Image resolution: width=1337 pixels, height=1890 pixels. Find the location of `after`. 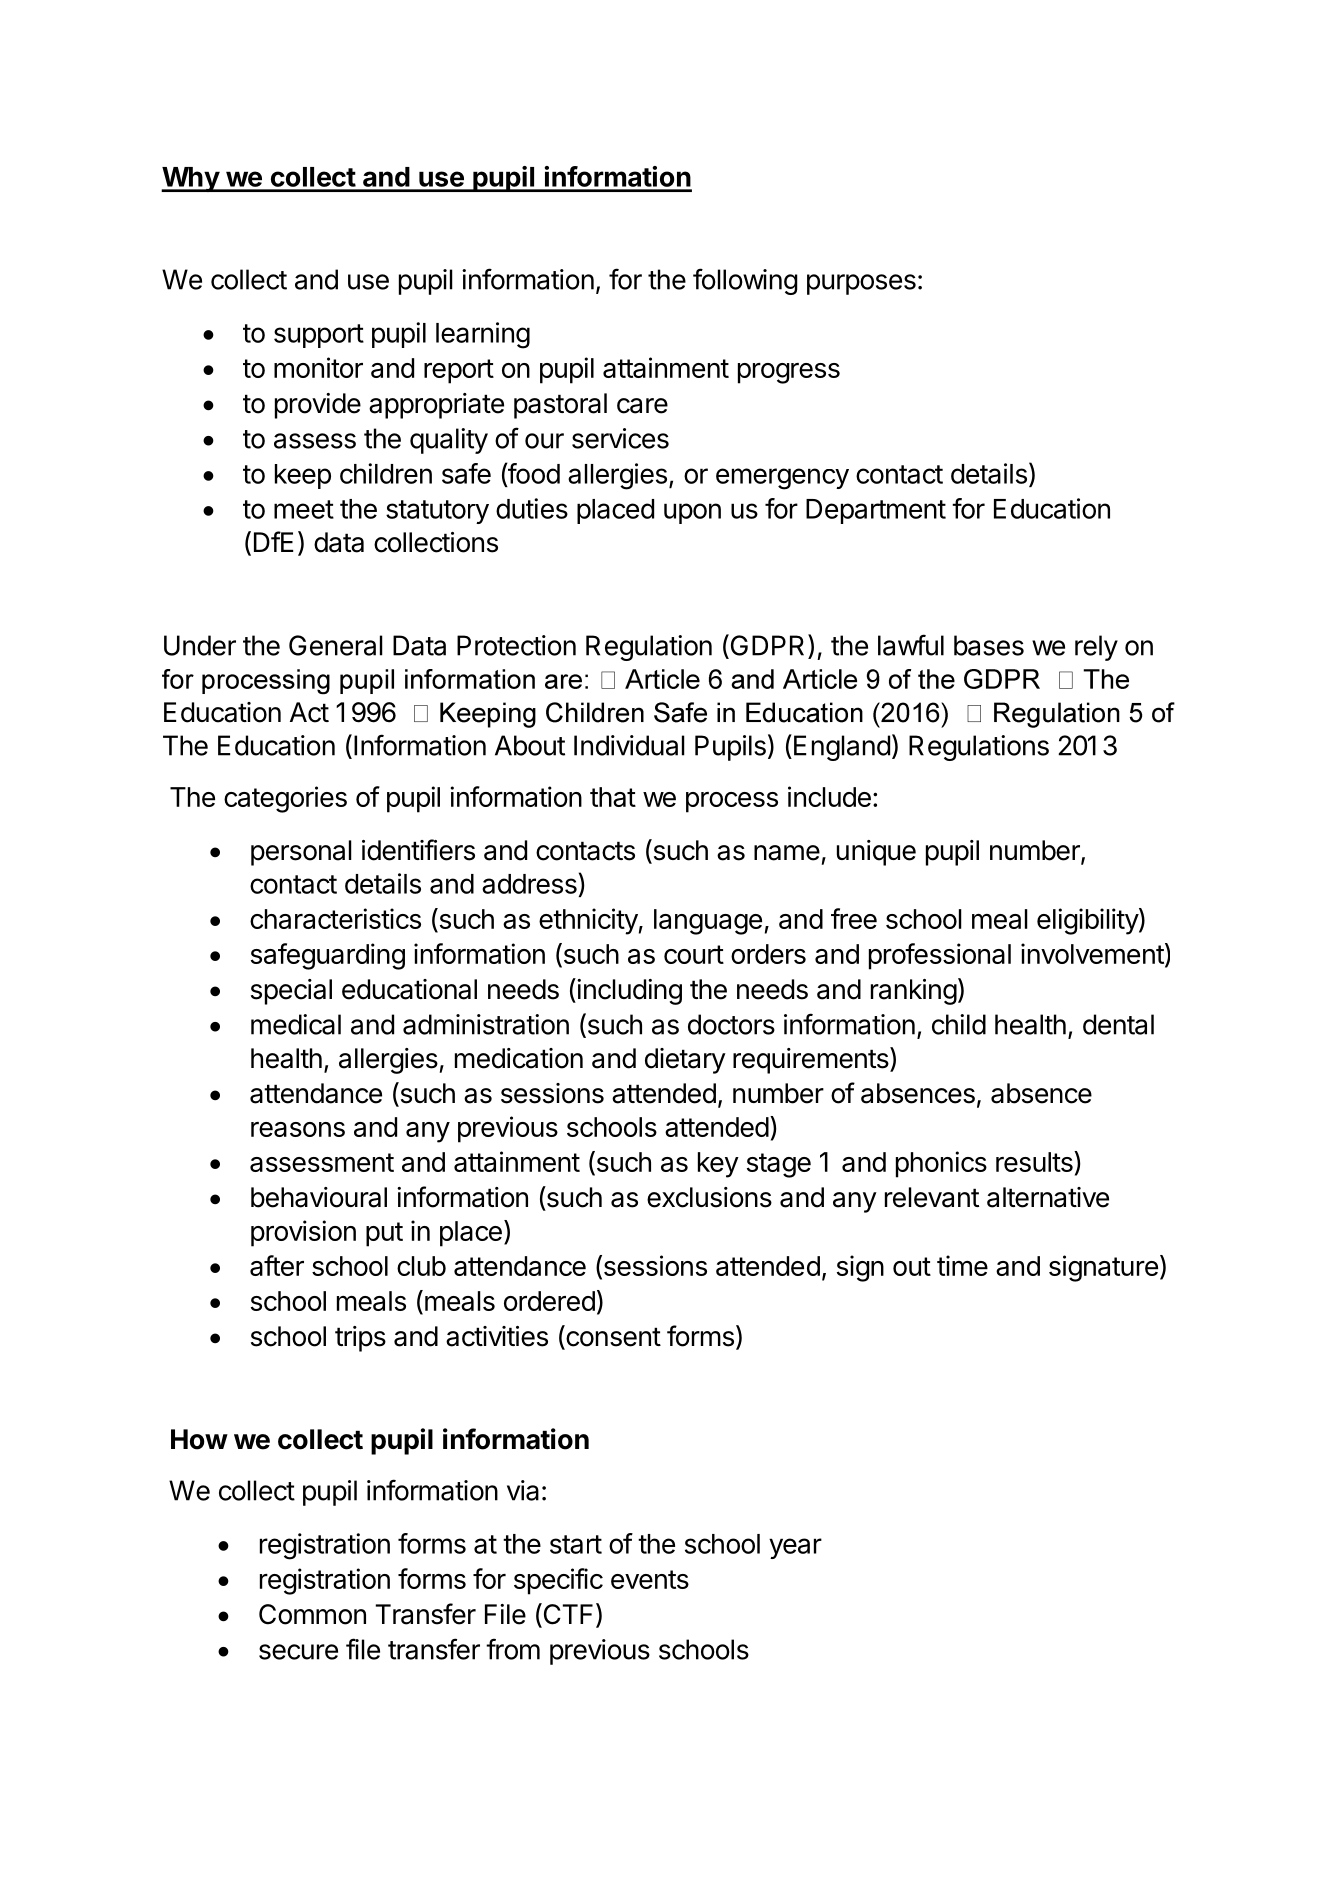

after is located at coordinates (277, 1265).
